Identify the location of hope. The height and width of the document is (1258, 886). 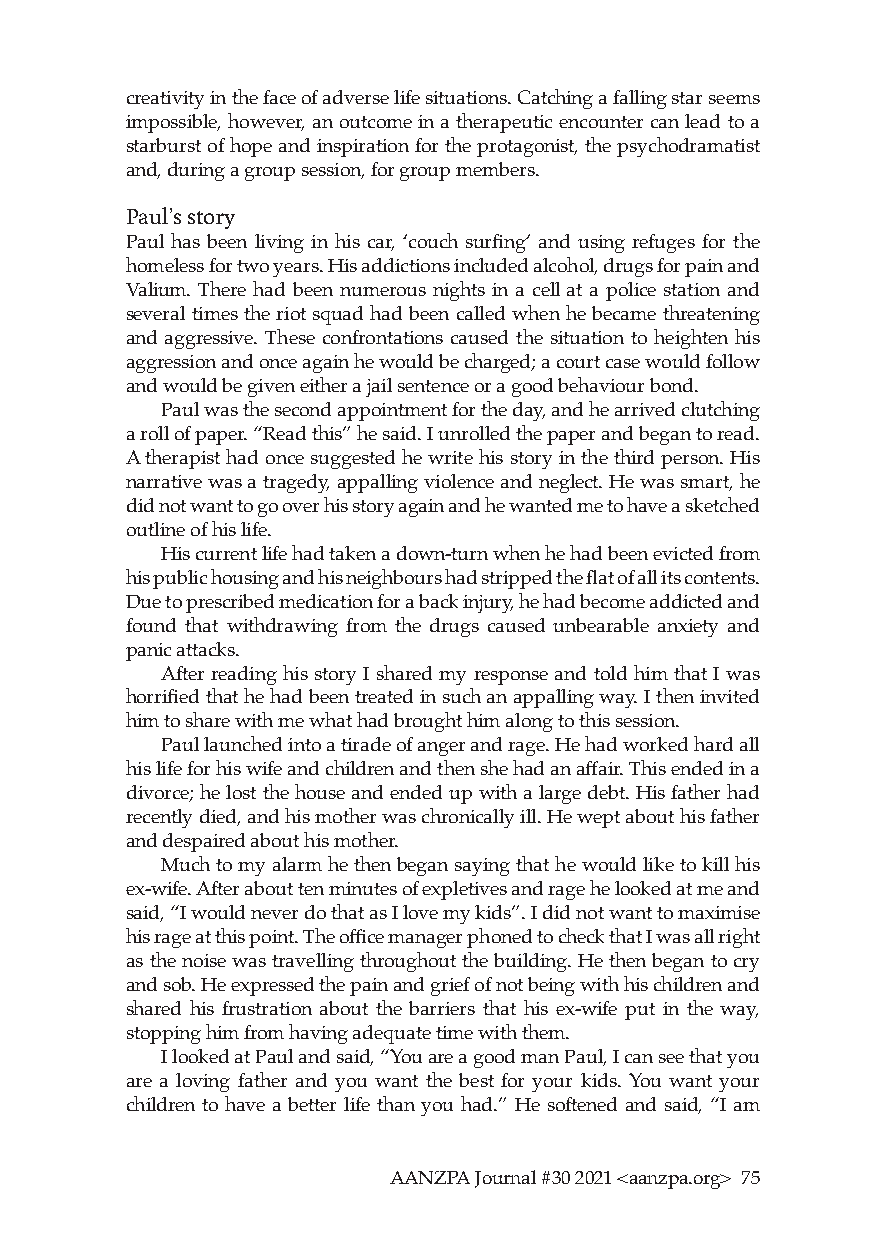
(251, 147).
